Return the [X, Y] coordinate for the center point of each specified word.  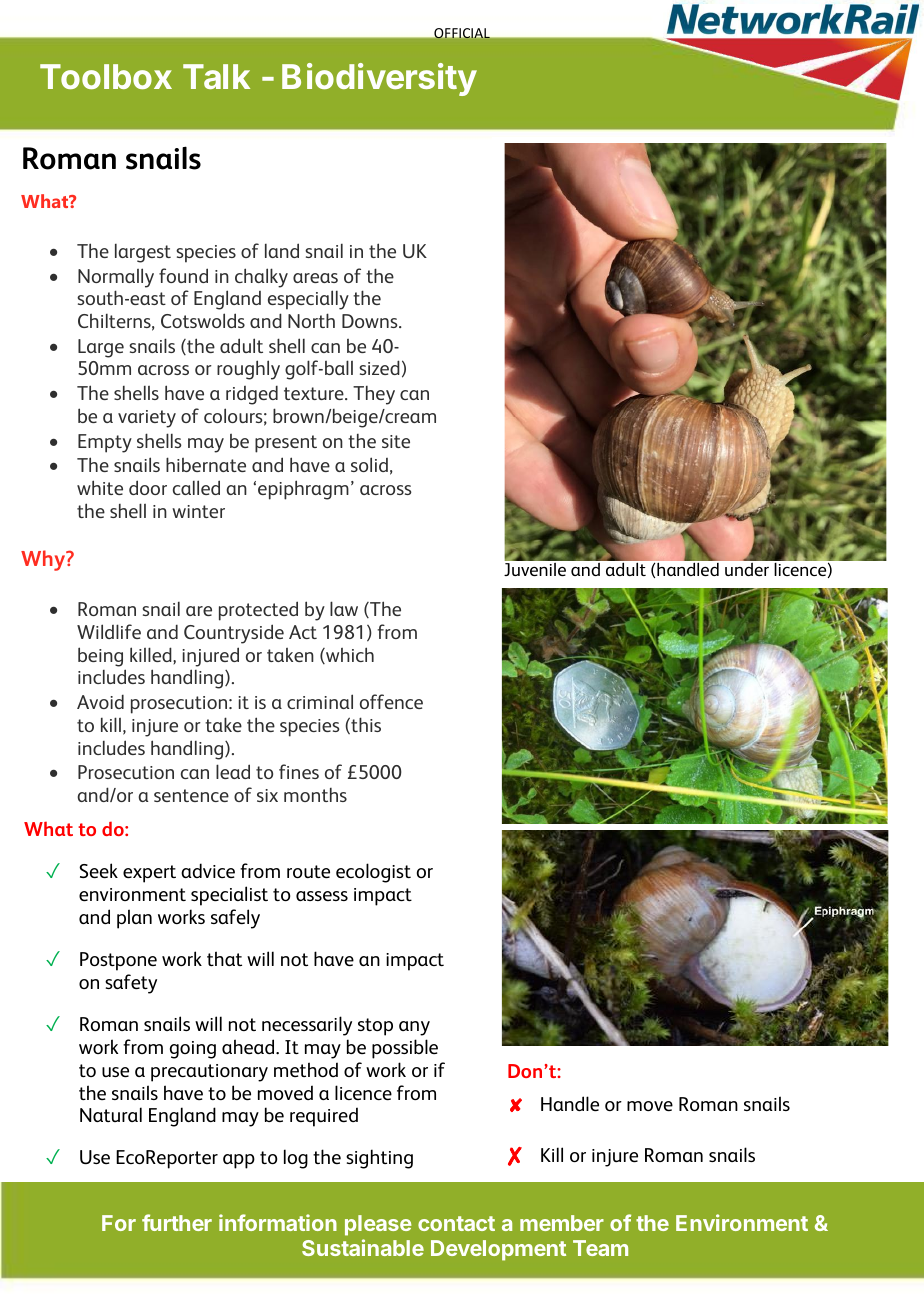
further [177, 1222]
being [100, 657]
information [278, 1222]
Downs [371, 321]
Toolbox [106, 76]
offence [391, 701]
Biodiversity [379, 79]
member [562, 1223]
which [349, 655]
